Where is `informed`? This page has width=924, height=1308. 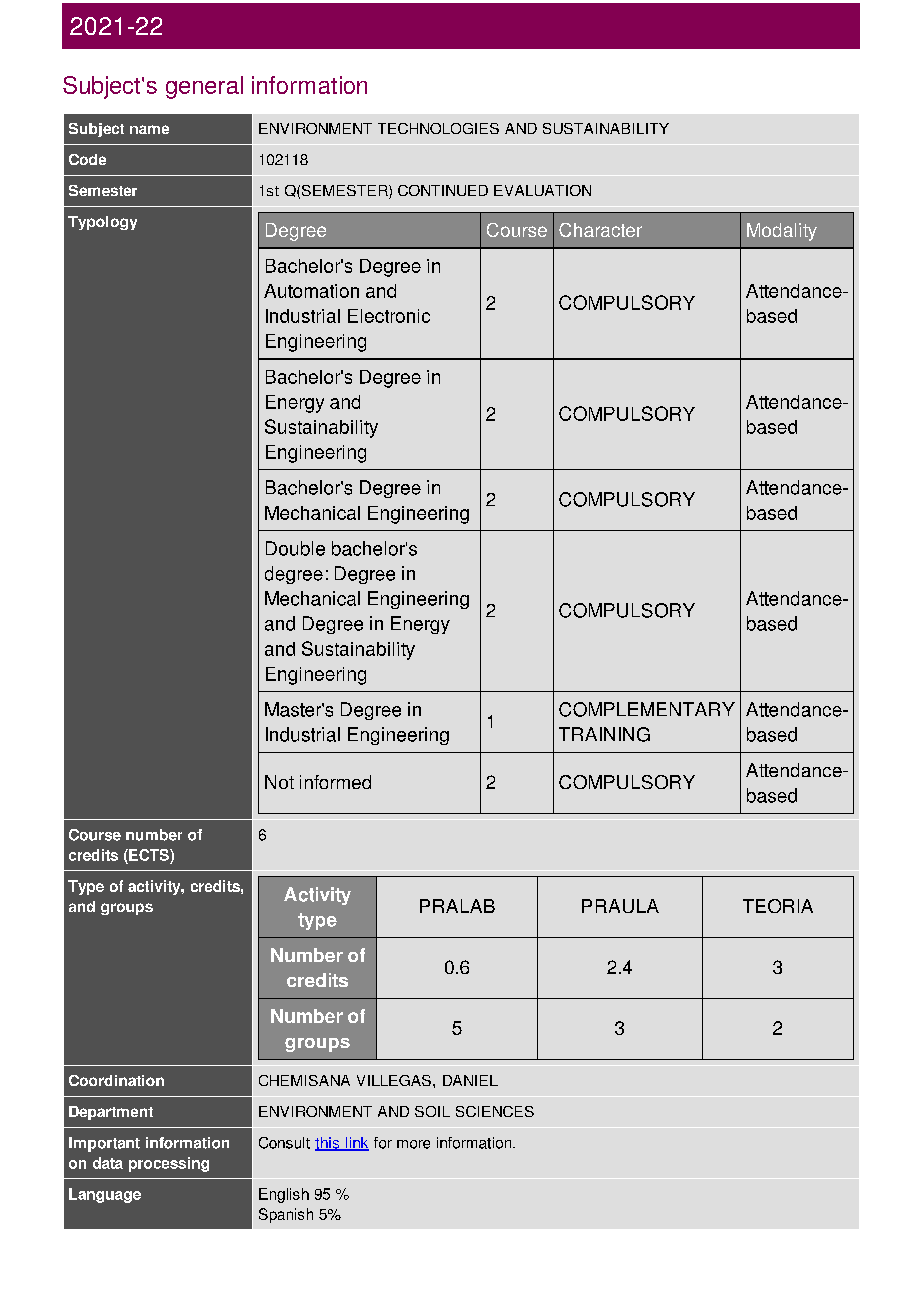 informed is located at coordinates (335, 782).
